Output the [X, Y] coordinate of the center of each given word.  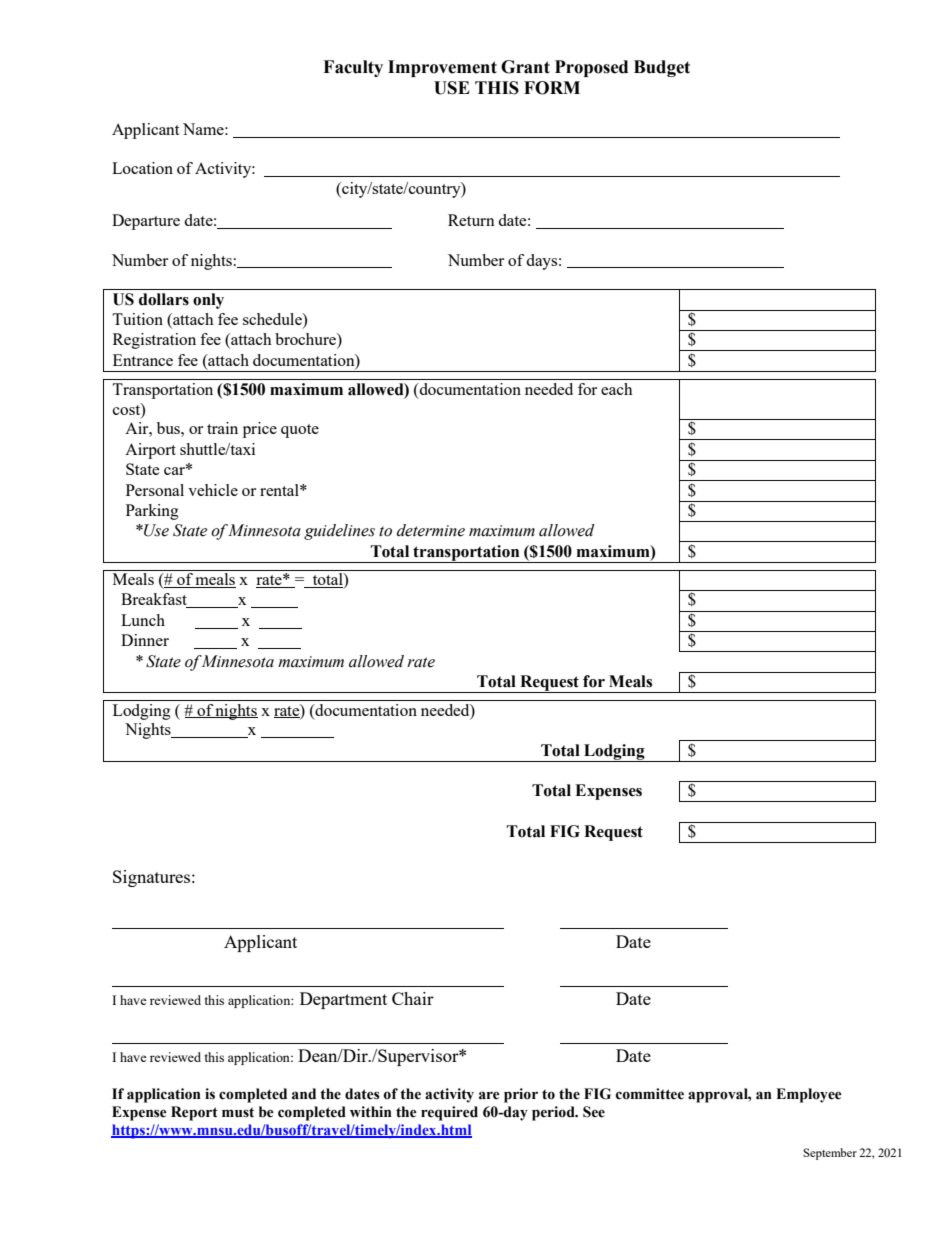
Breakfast [155, 600]
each [617, 389]
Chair [413, 998]
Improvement [442, 68]
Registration [154, 341]
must [238, 1112]
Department [343, 1000]
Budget [662, 68]
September [830, 1154]
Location [142, 168]
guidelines [339, 532]
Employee [809, 1095]
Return [471, 220]
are [489, 1095]
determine [431, 530]
